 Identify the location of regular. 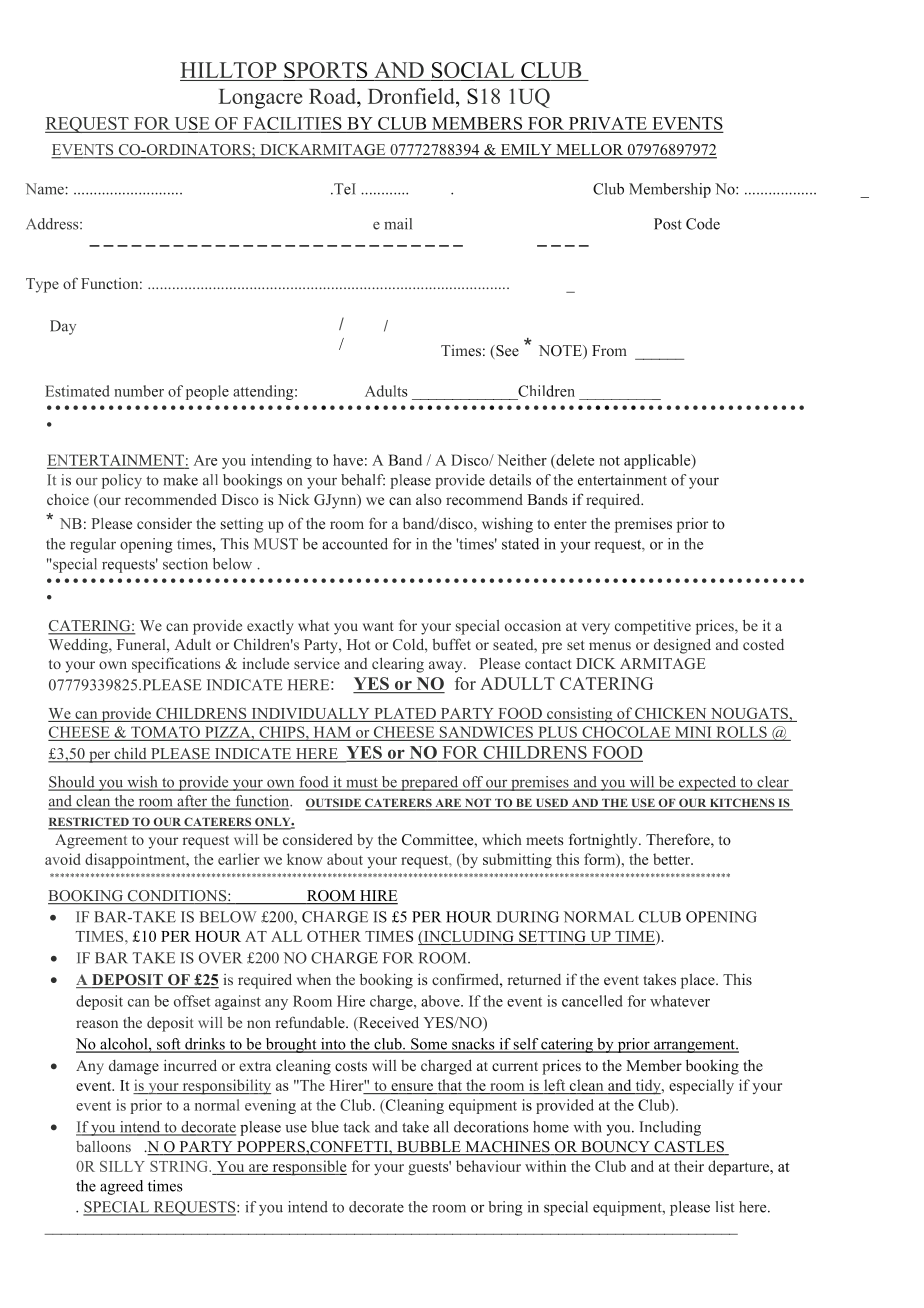
(93, 545).
